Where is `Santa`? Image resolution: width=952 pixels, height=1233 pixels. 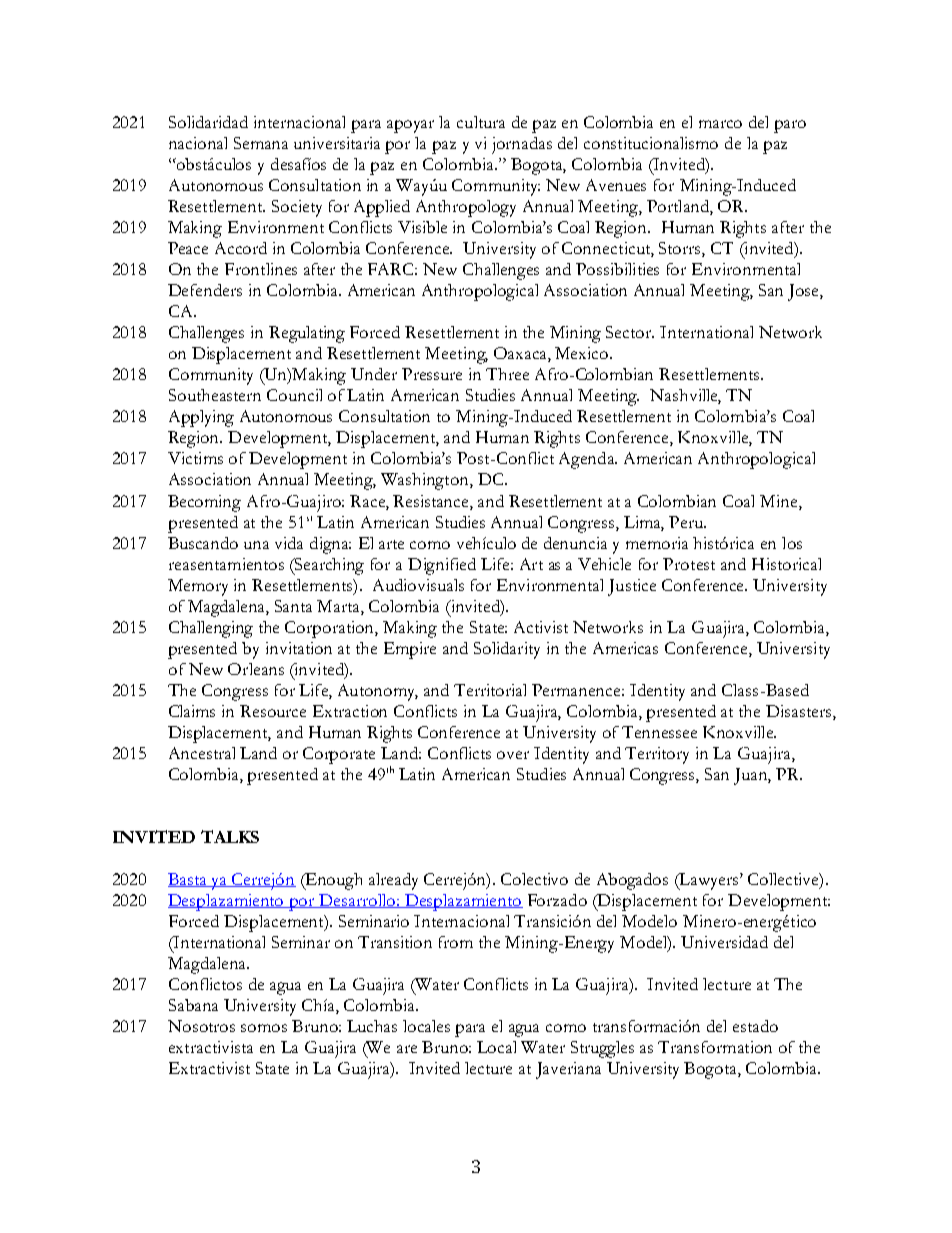 Santa is located at coordinates (293, 606).
